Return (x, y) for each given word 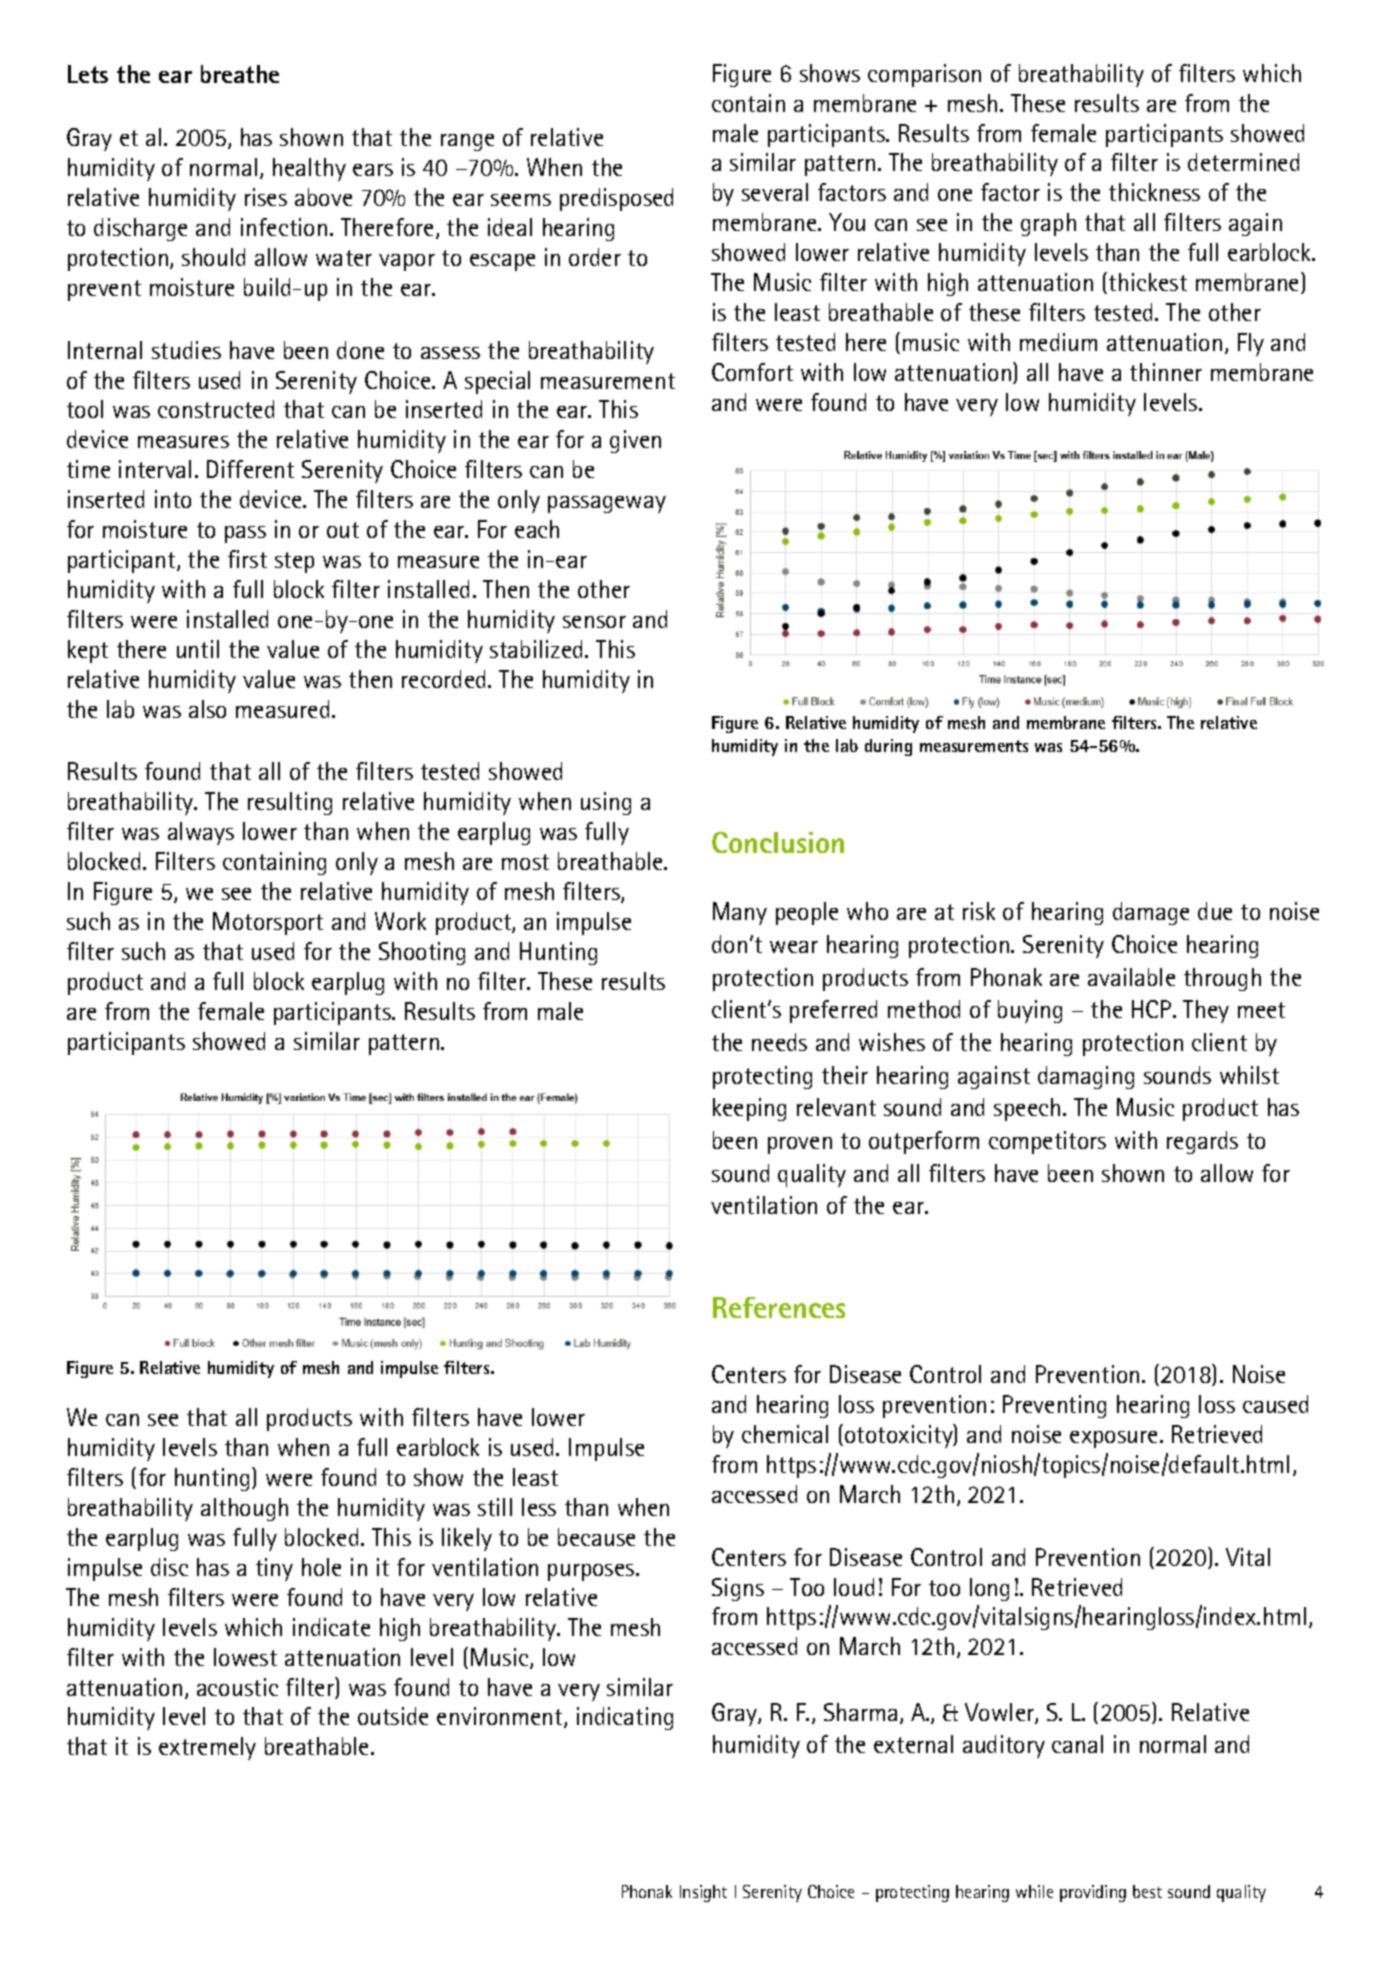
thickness (1154, 192)
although (244, 1509)
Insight (703, 1893)
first (247, 559)
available (1131, 977)
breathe (240, 74)
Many (740, 913)
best (1147, 1891)
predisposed (616, 199)
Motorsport (268, 923)
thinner (1166, 372)
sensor (594, 622)
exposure (1113, 1439)
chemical (785, 1434)
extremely (207, 1748)
